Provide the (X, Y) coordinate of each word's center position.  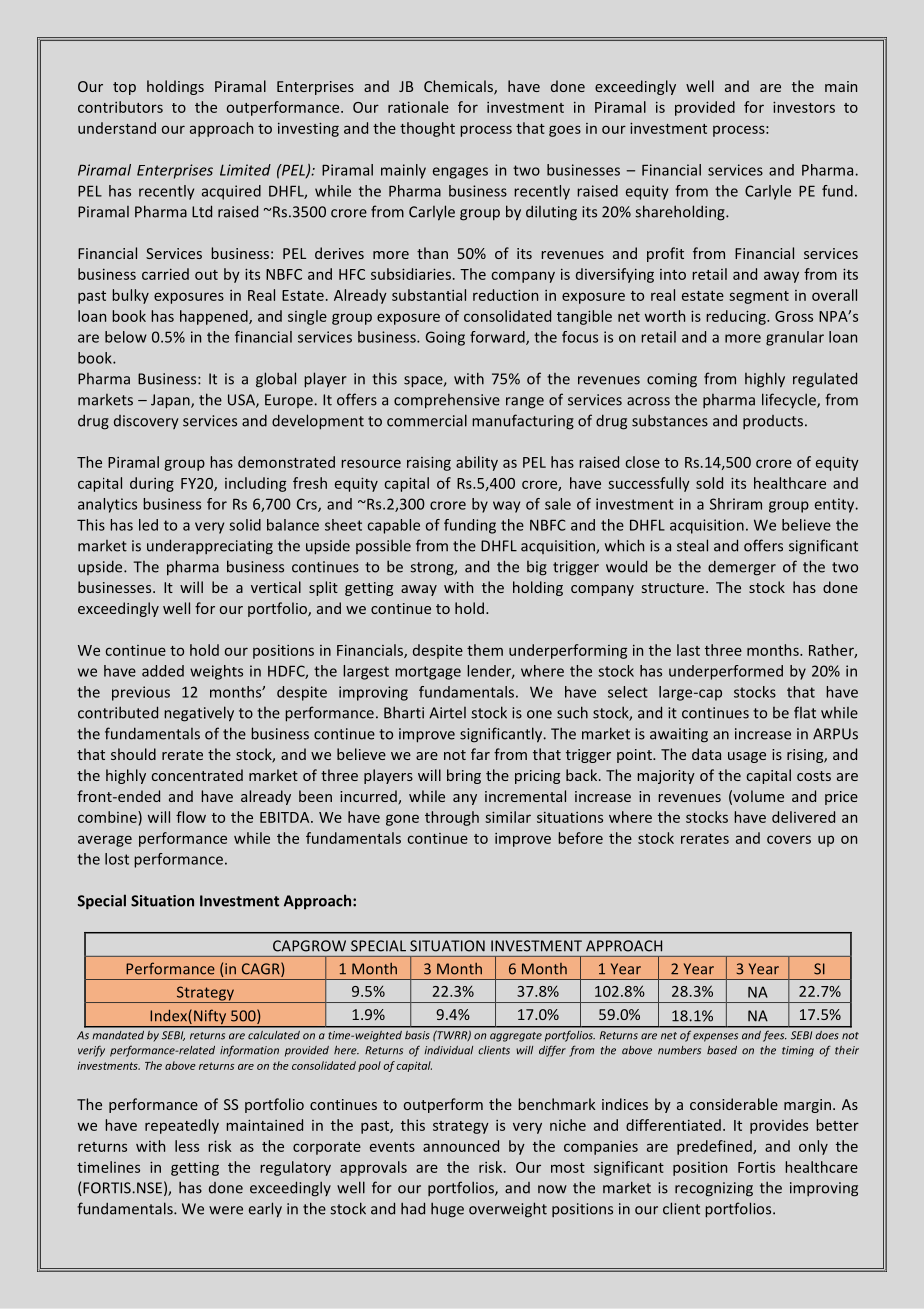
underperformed (726, 672)
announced (461, 1146)
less (187, 1146)
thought (427, 129)
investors (804, 107)
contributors (120, 107)
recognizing (714, 1189)
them (485, 650)
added (163, 671)
